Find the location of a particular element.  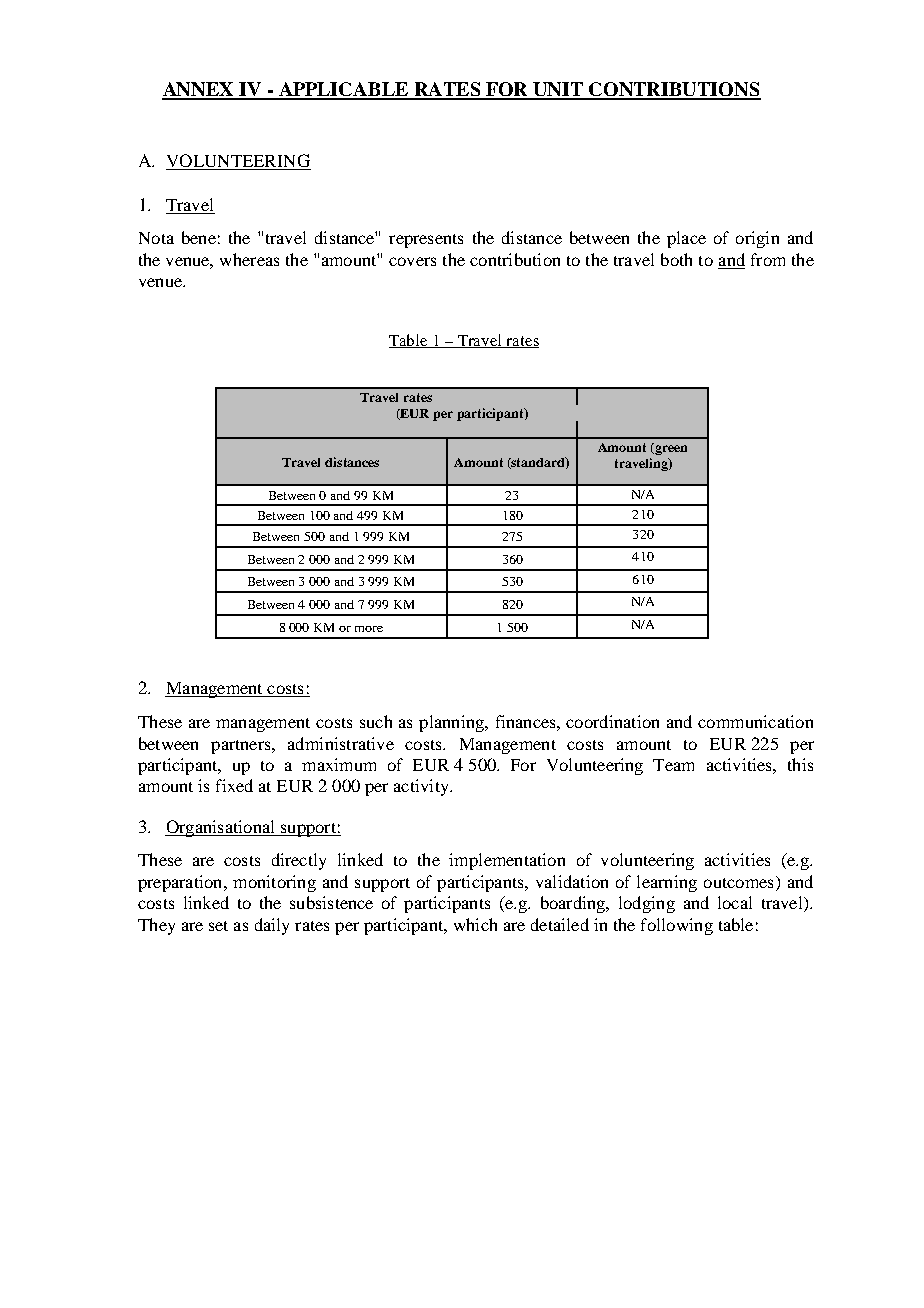

which is located at coordinates (475, 924).
